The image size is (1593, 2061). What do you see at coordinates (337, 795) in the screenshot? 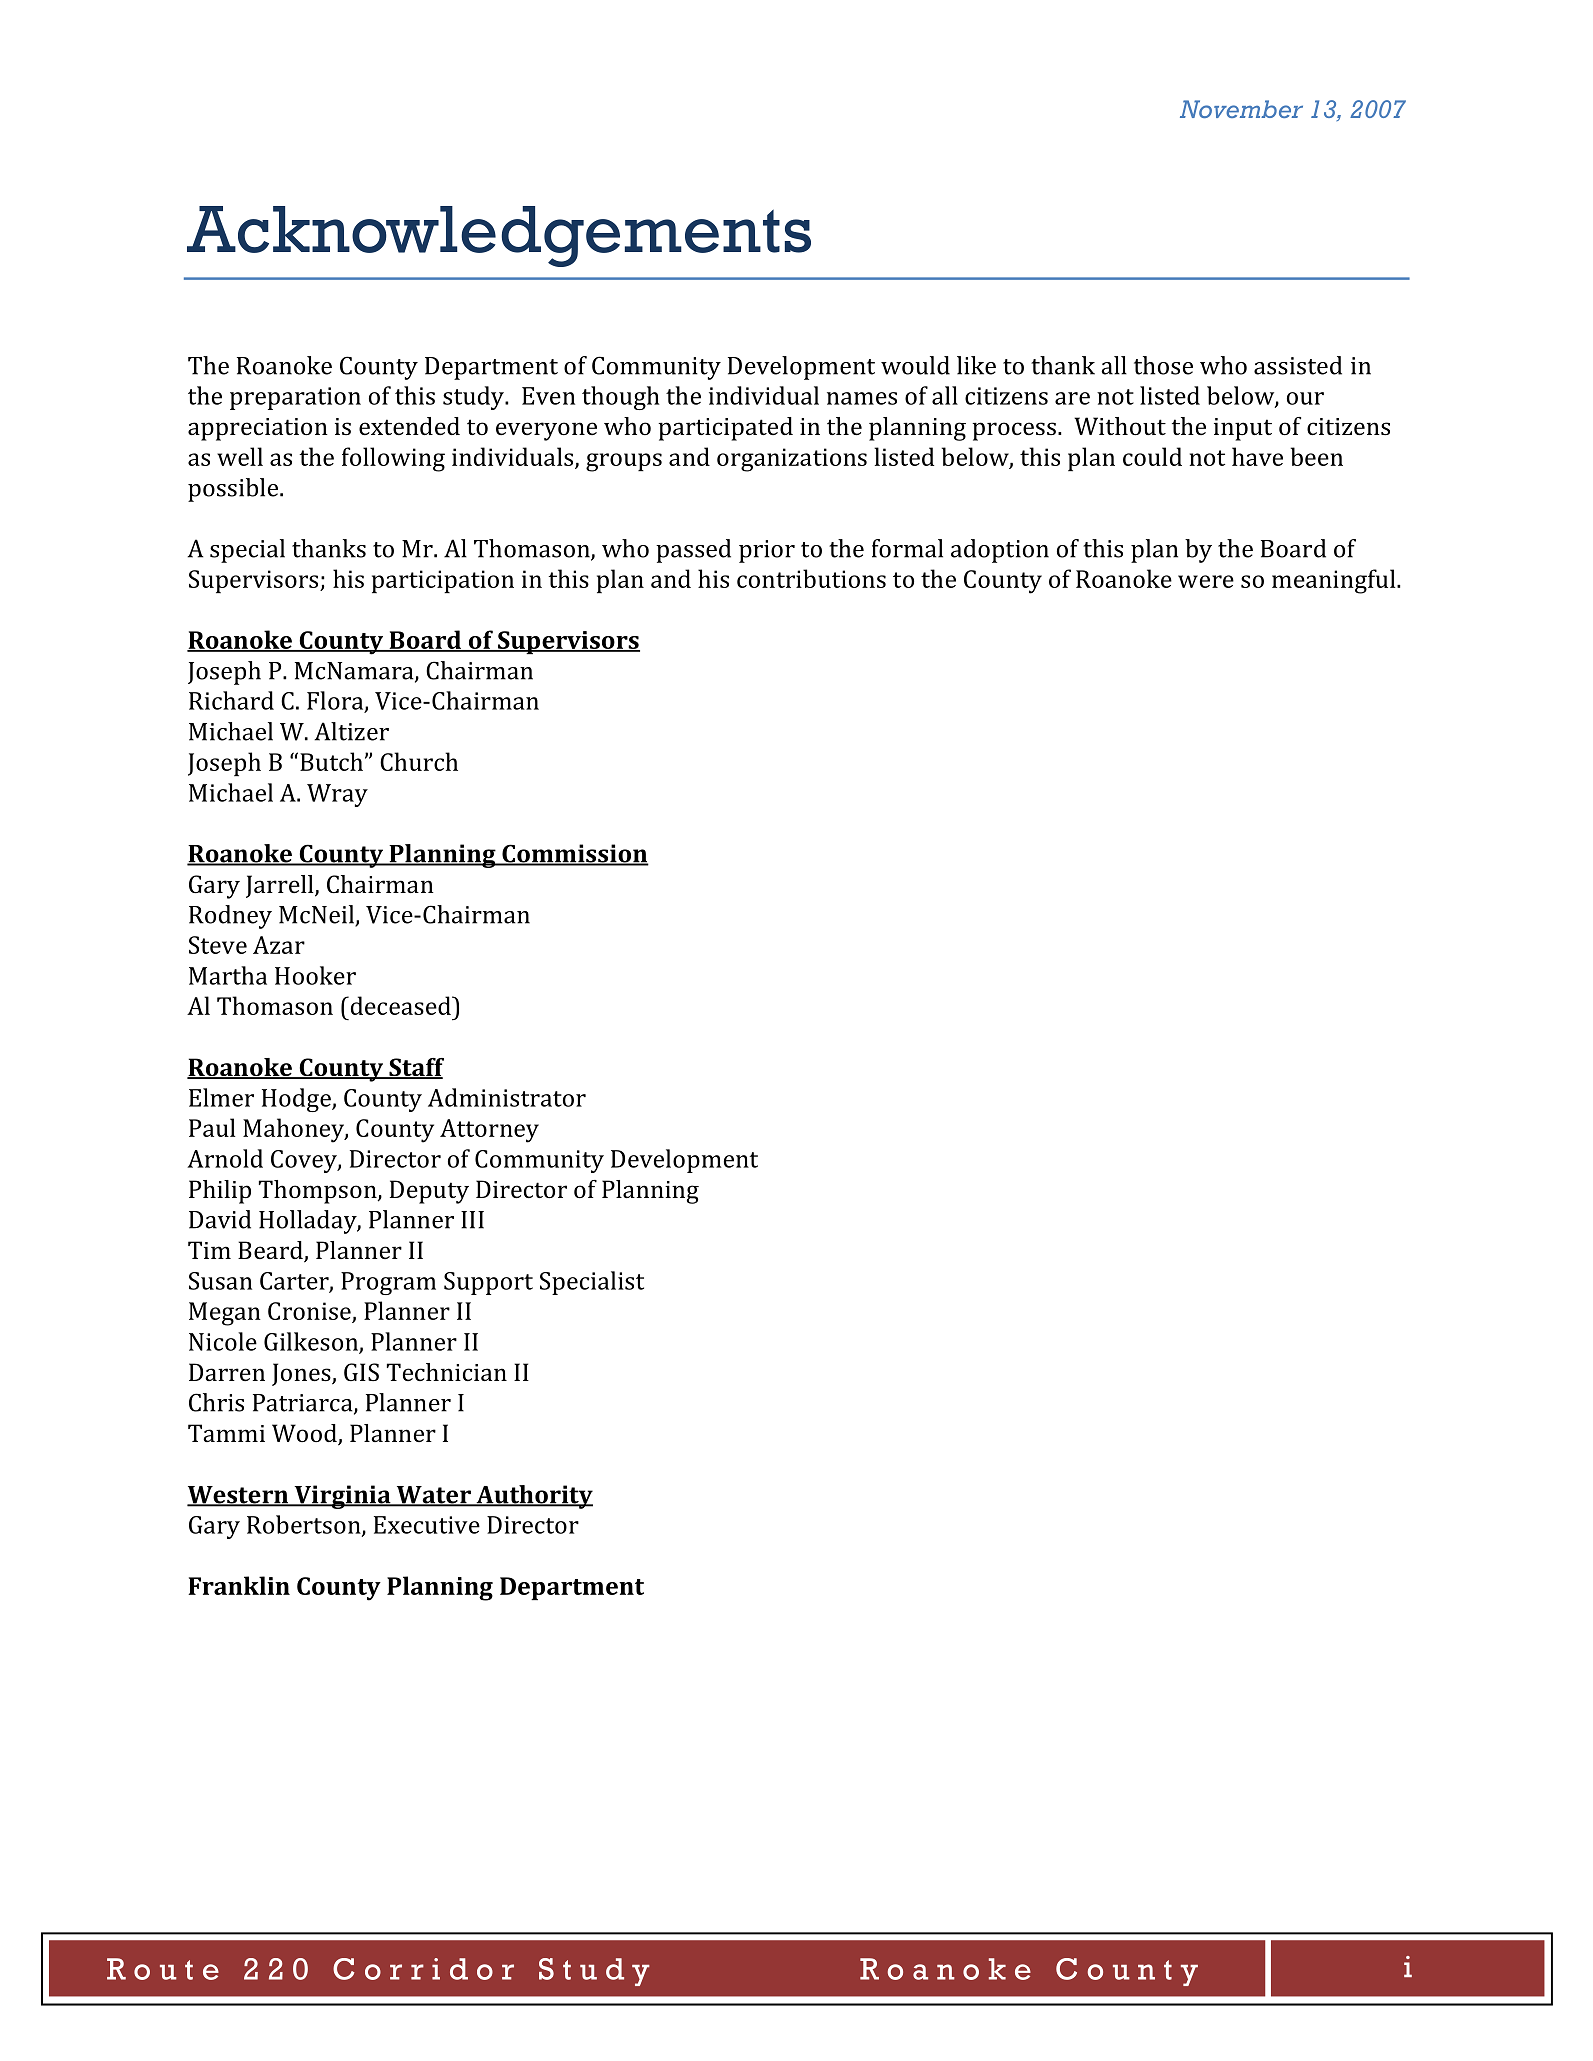
I see `Wray` at bounding box center [337, 795].
